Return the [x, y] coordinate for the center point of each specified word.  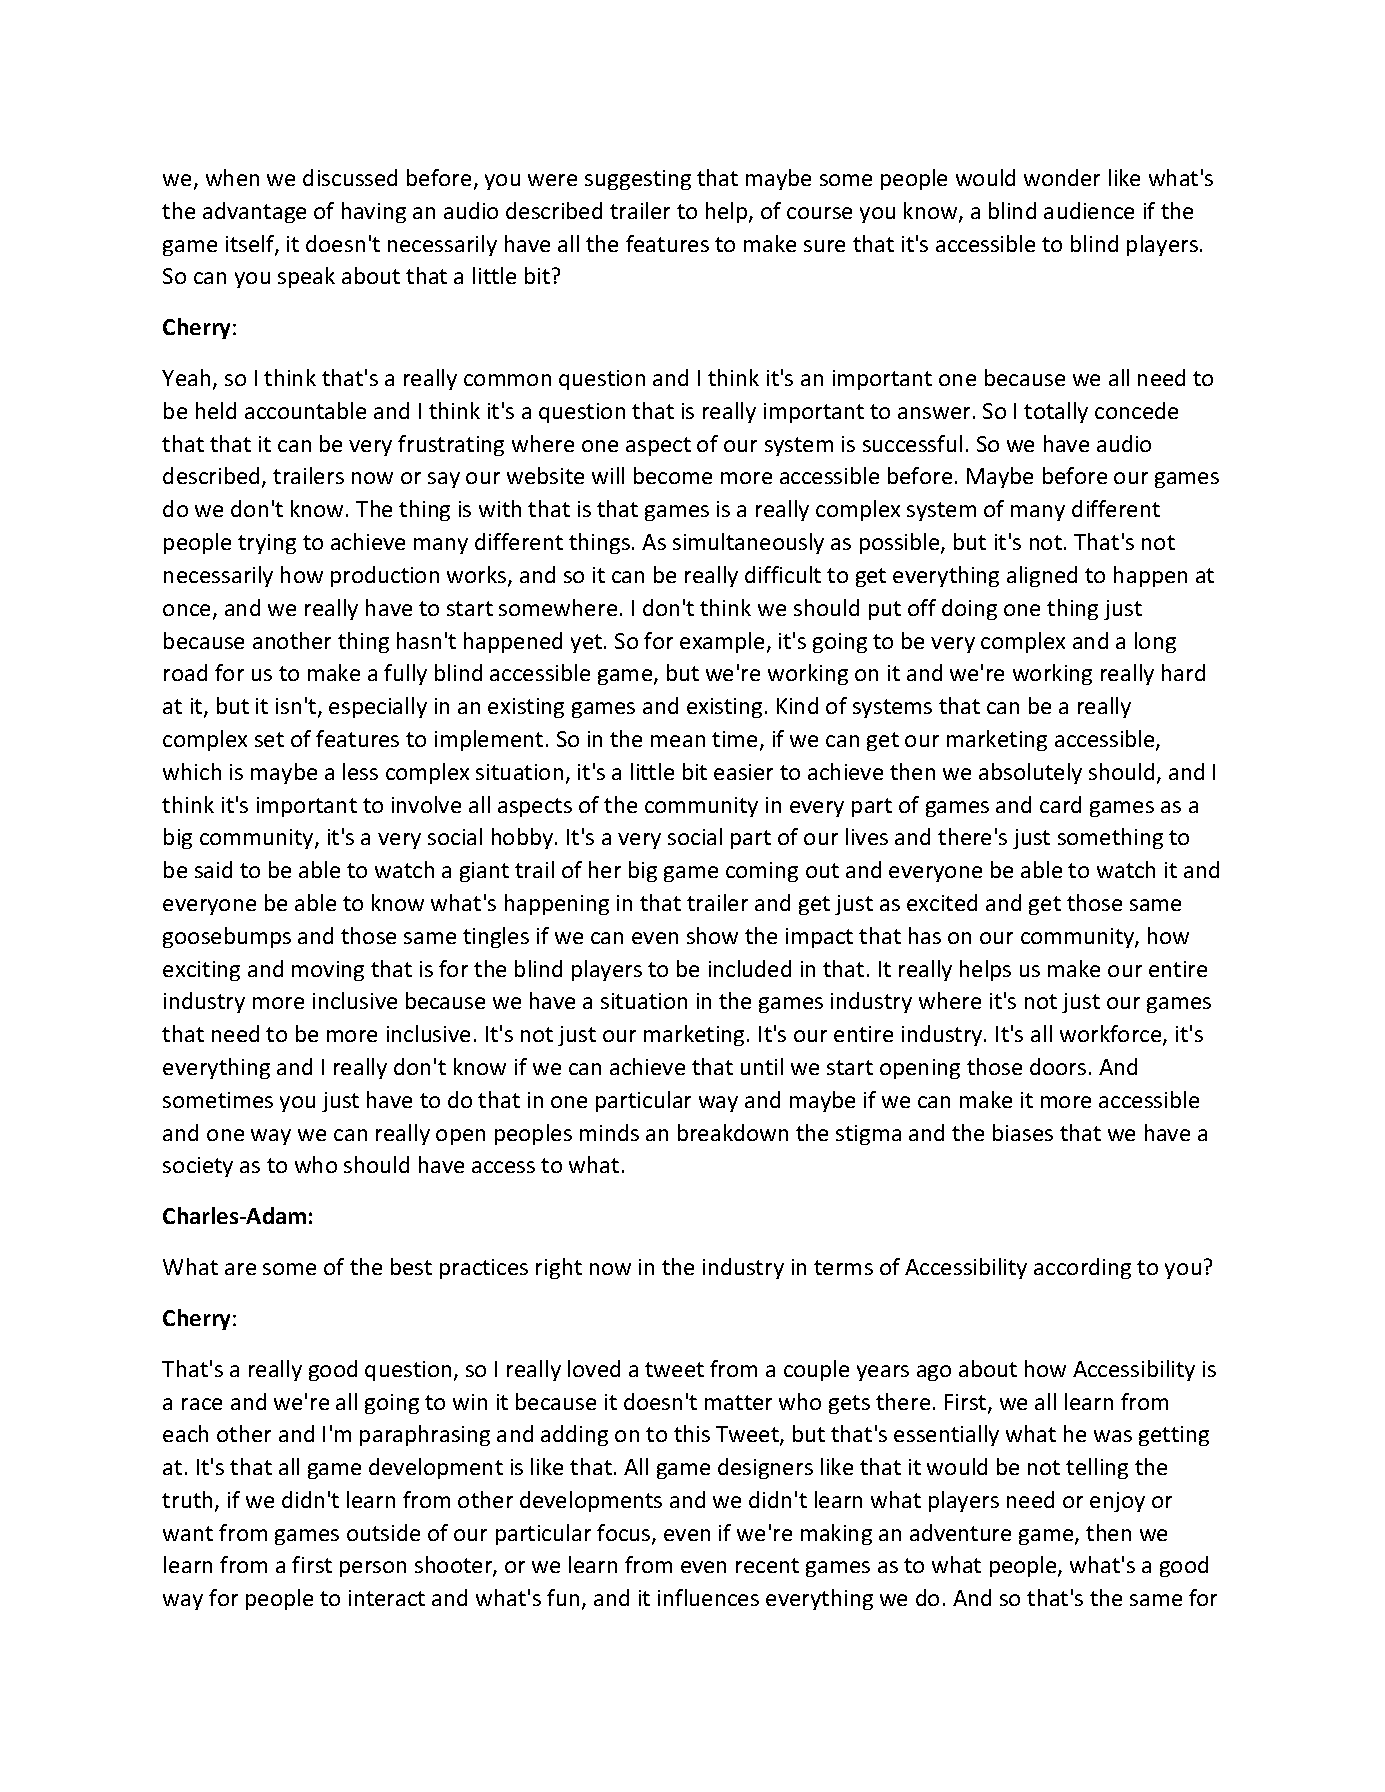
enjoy [1117, 1502]
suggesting [638, 180]
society [198, 1167]
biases [1023, 1132]
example [722, 642]
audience [1089, 210]
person [373, 1569]
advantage [254, 212]
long [1155, 642]
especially [378, 707]
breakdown [733, 1132]
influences [708, 1597]
